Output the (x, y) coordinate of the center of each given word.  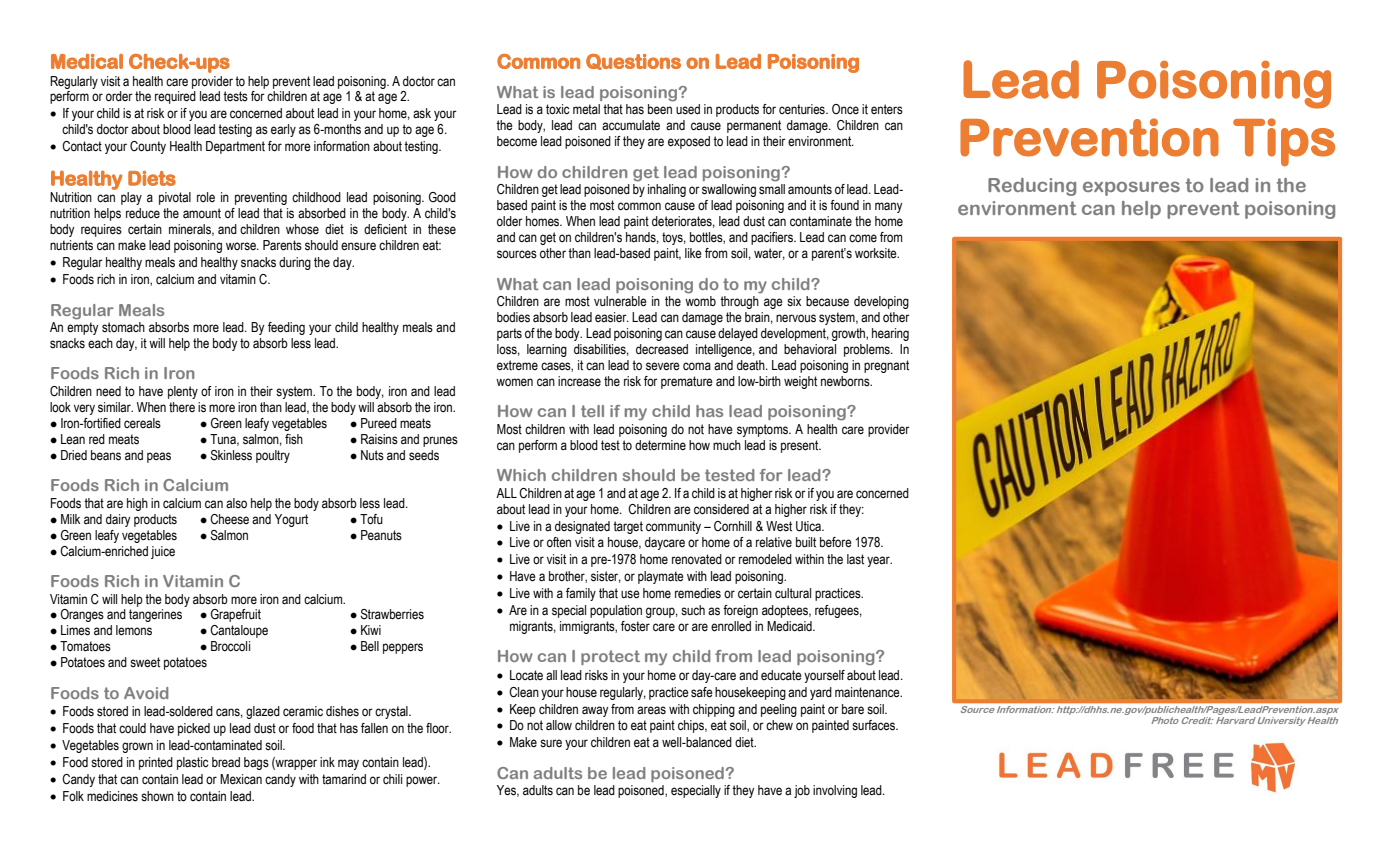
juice (163, 552)
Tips (1284, 142)
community (673, 527)
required (175, 97)
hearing (890, 334)
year (879, 561)
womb (700, 301)
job (802, 791)
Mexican (241, 779)
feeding (286, 328)
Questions (633, 62)
